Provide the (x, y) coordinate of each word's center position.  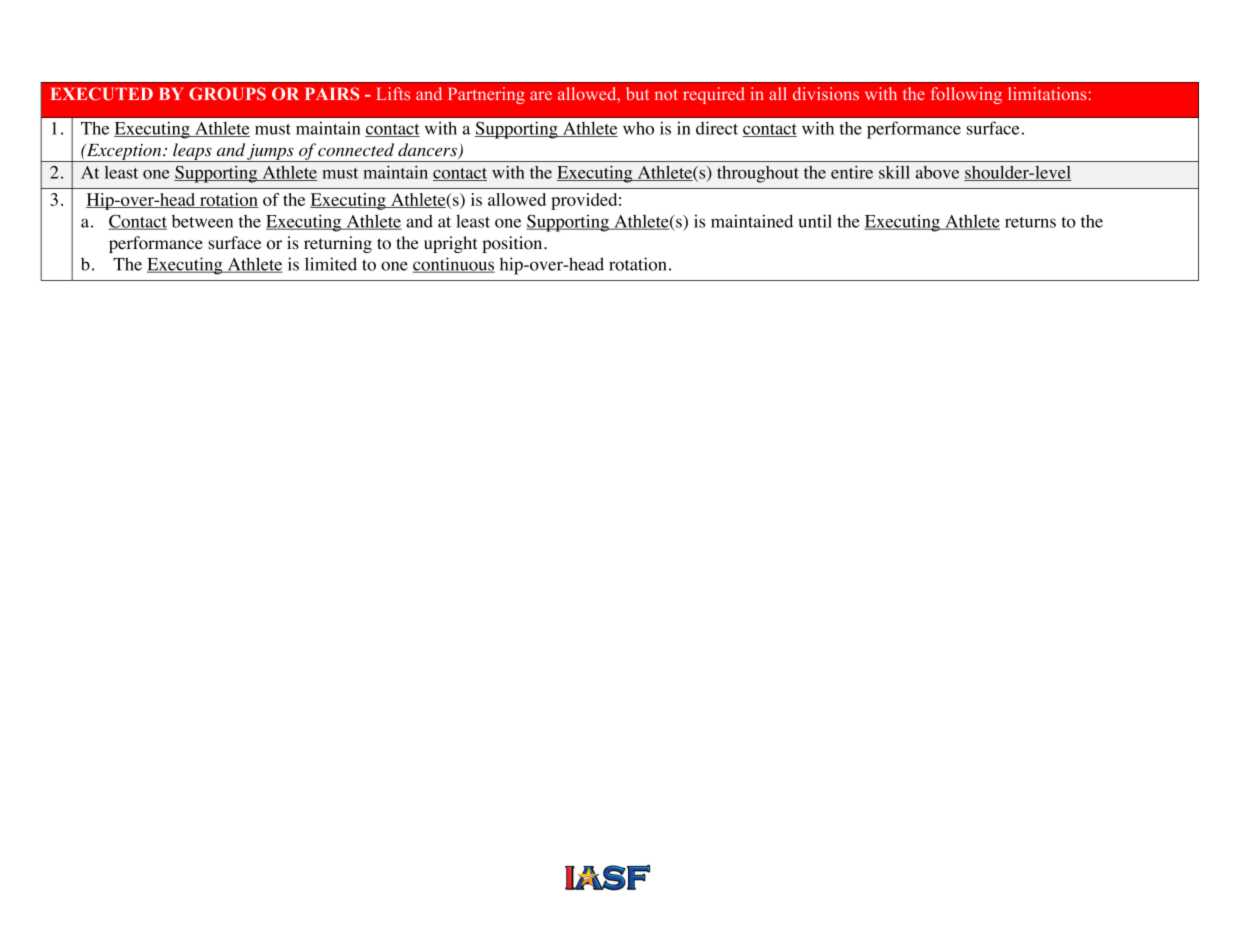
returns (1030, 222)
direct (717, 128)
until (815, 221)
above (937, 172)
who (638, 128)
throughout (758, 174)
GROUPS (227, 94)
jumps (271, 153)
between (202, 221)
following (966, 95)
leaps (192, 152)
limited (331, 264)
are (541, 95)
